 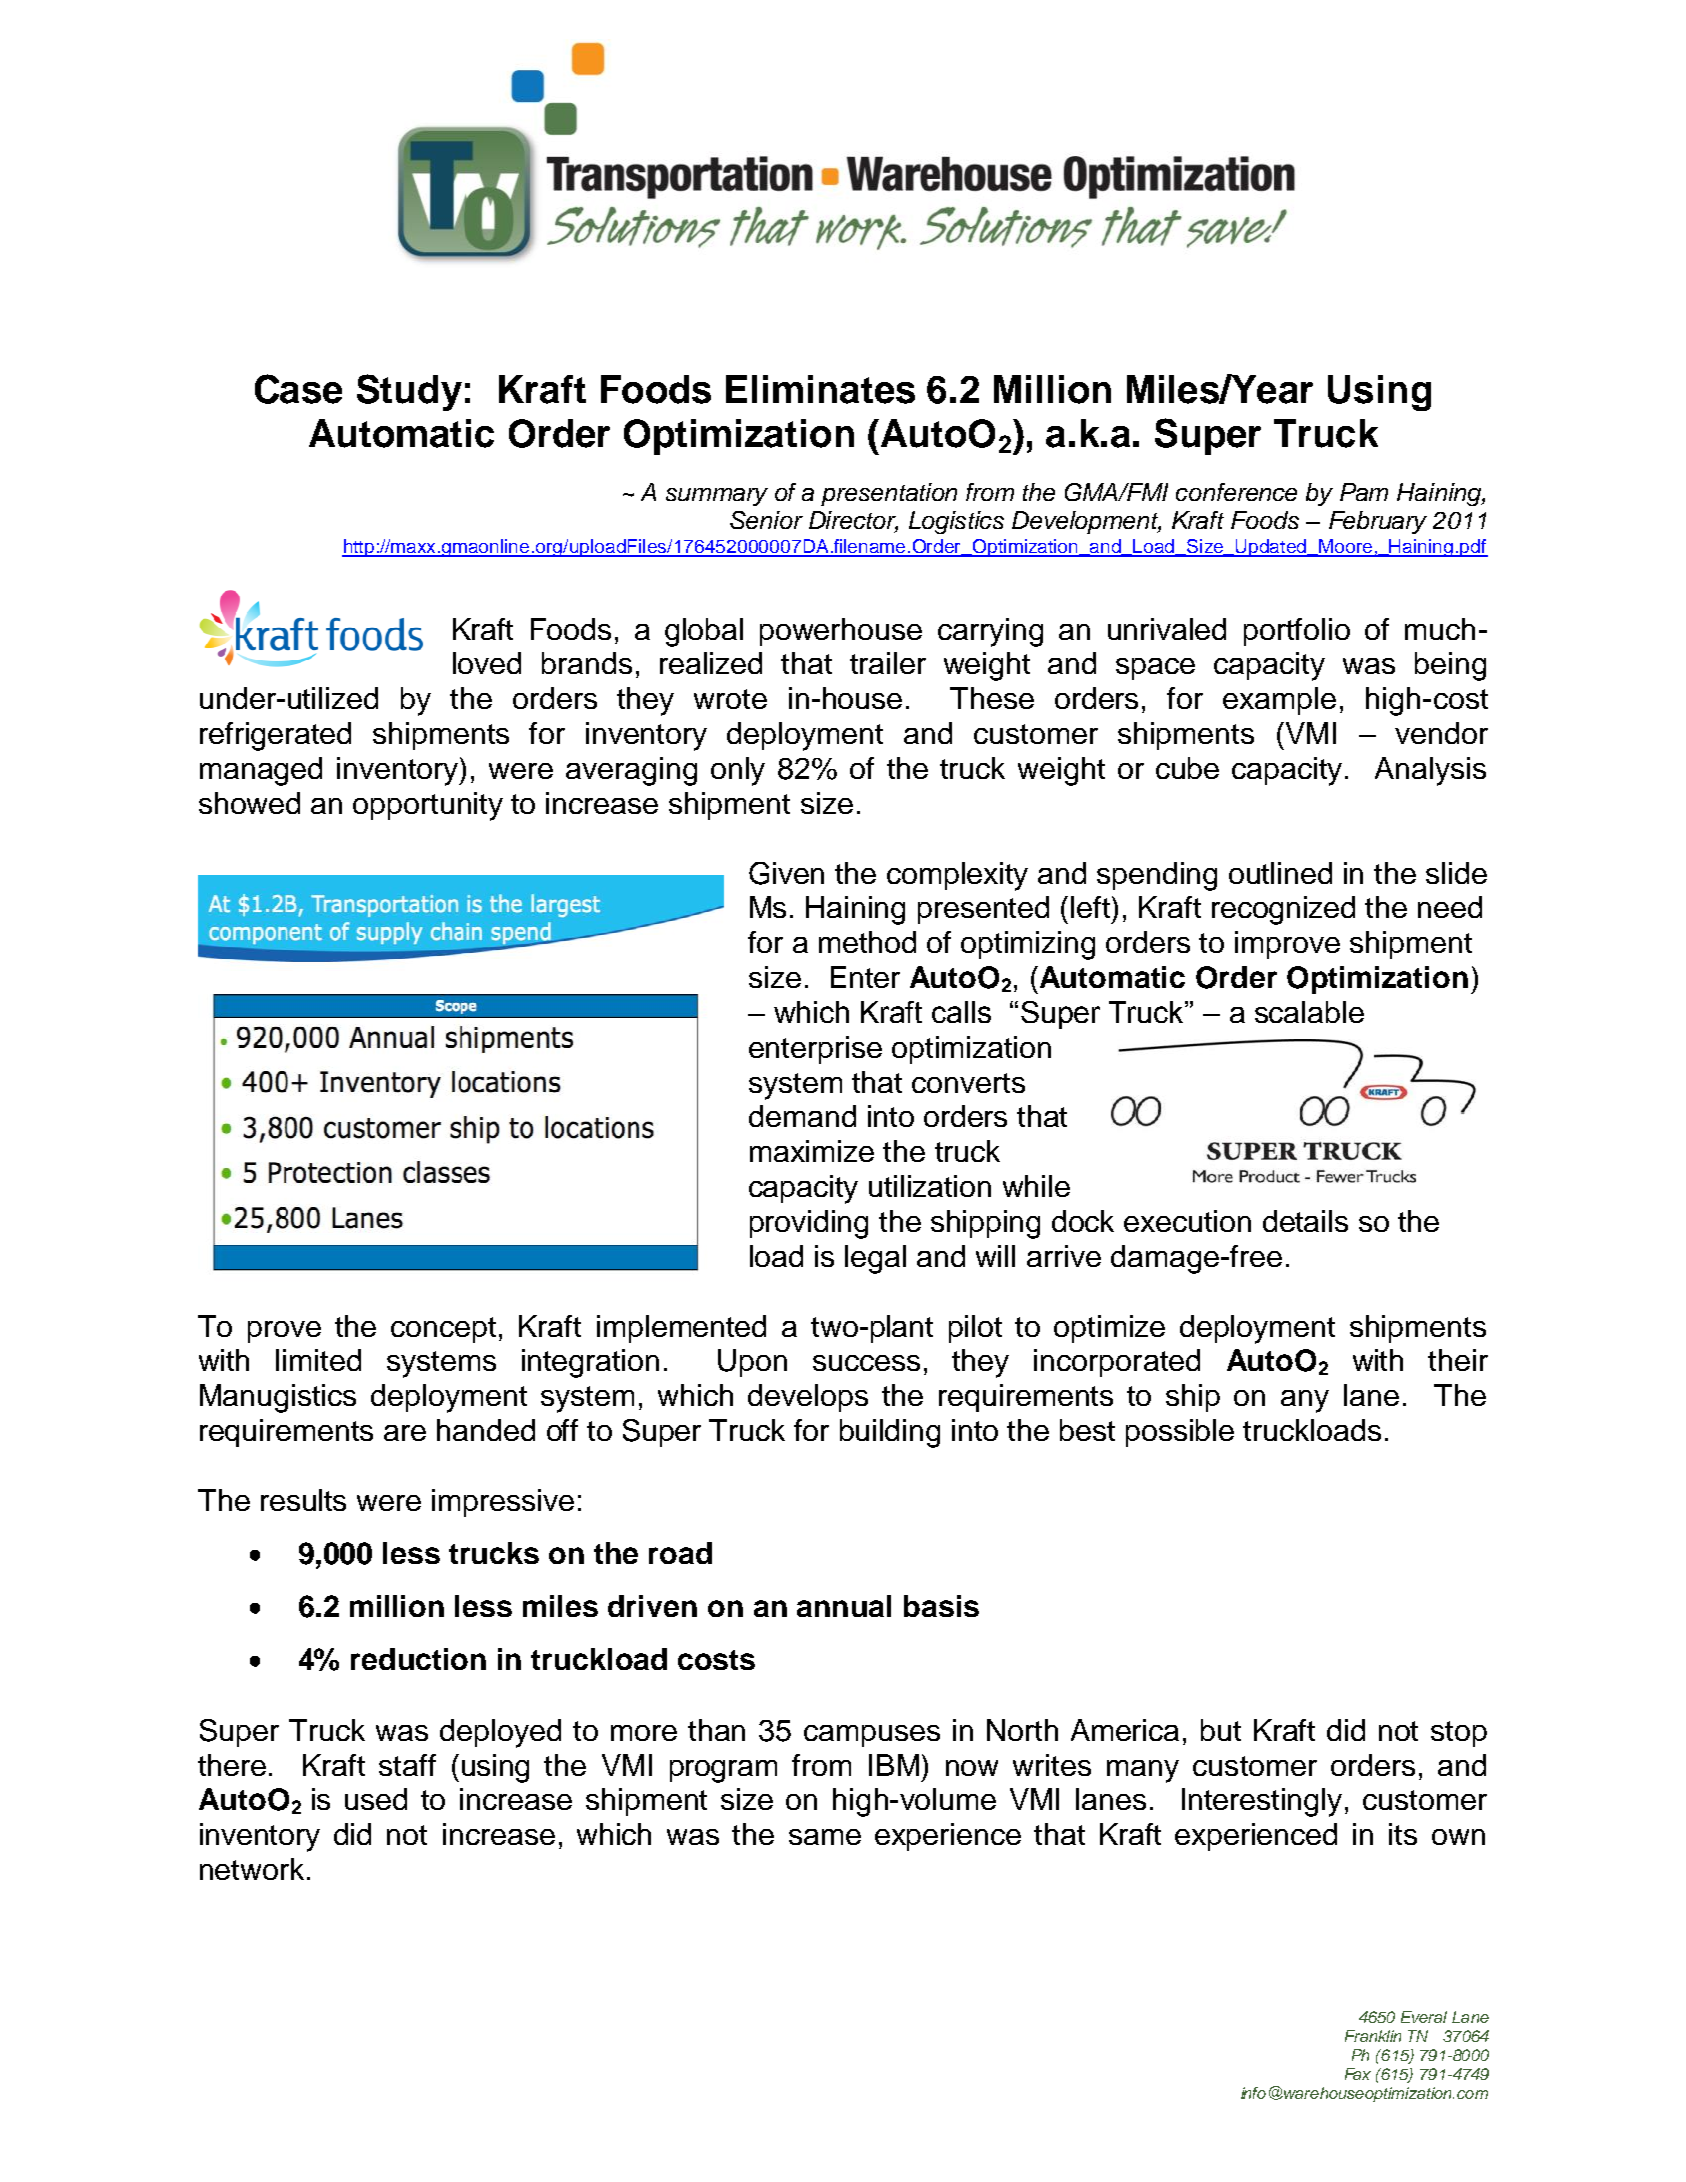 I want to click on Eliminates, so click(x=820, y=389).
